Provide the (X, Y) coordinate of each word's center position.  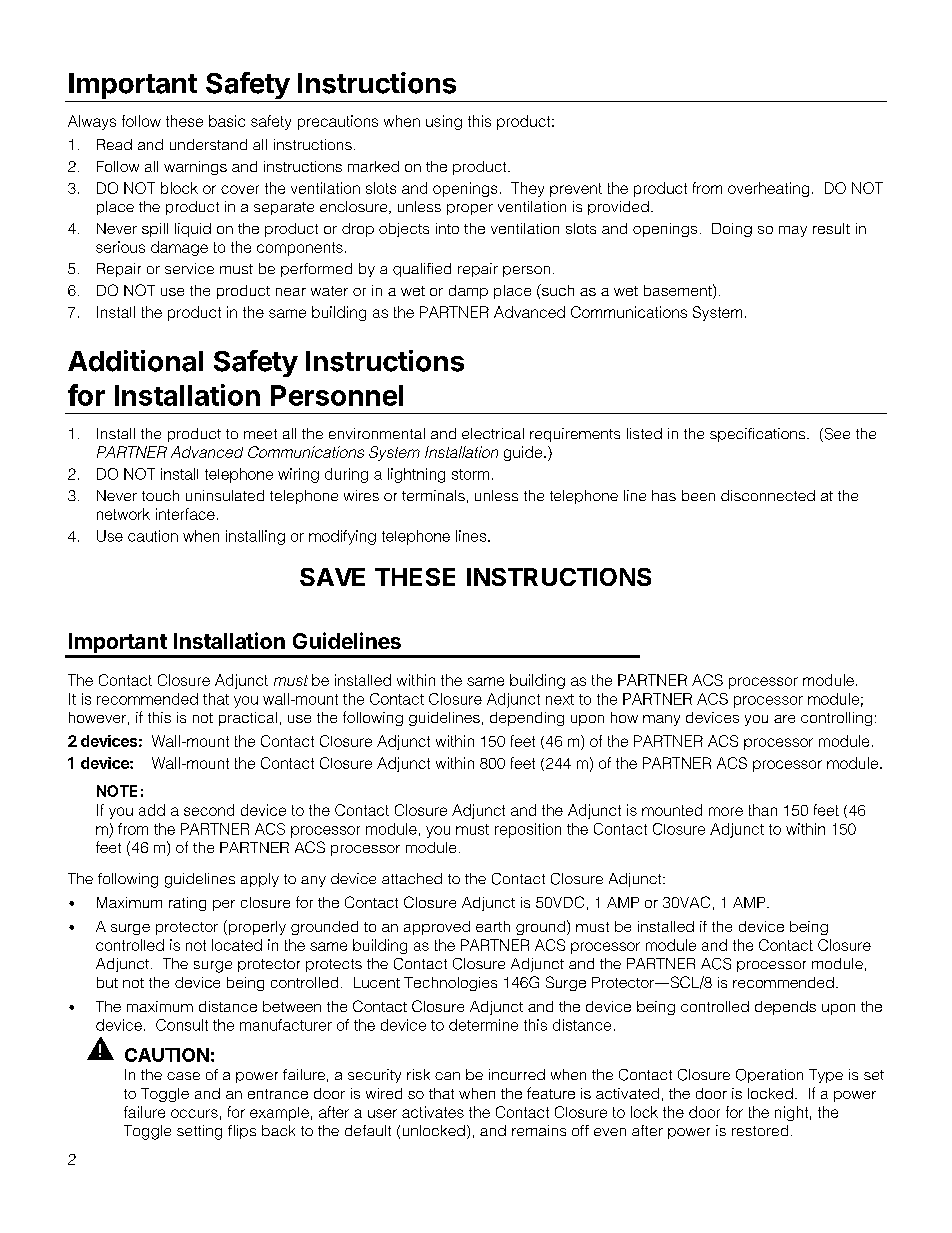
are (784, 719)
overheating (768, 189)
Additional (135, 361)
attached (412, 878)
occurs (194, 1113)
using (444, 122)
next (560, 699)
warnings (195, 168)
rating (187, 904)
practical (248, 719)
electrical (493, 433)
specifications (759, 435)
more (726, 811)
